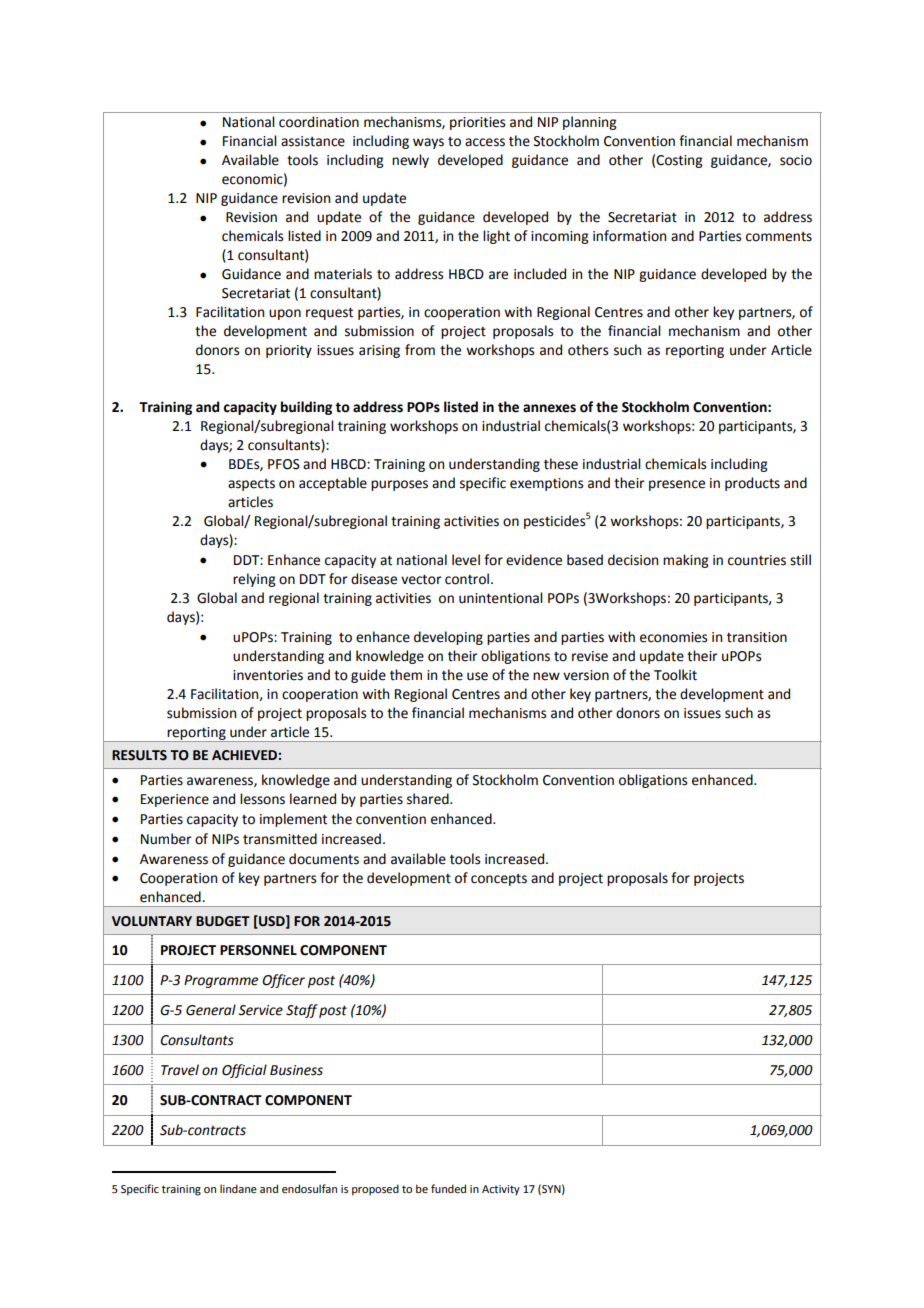 The height and width of the image is (1308, 924). Describe the element at coordinates (429, 799) in the image. I see `shared` at that location.
